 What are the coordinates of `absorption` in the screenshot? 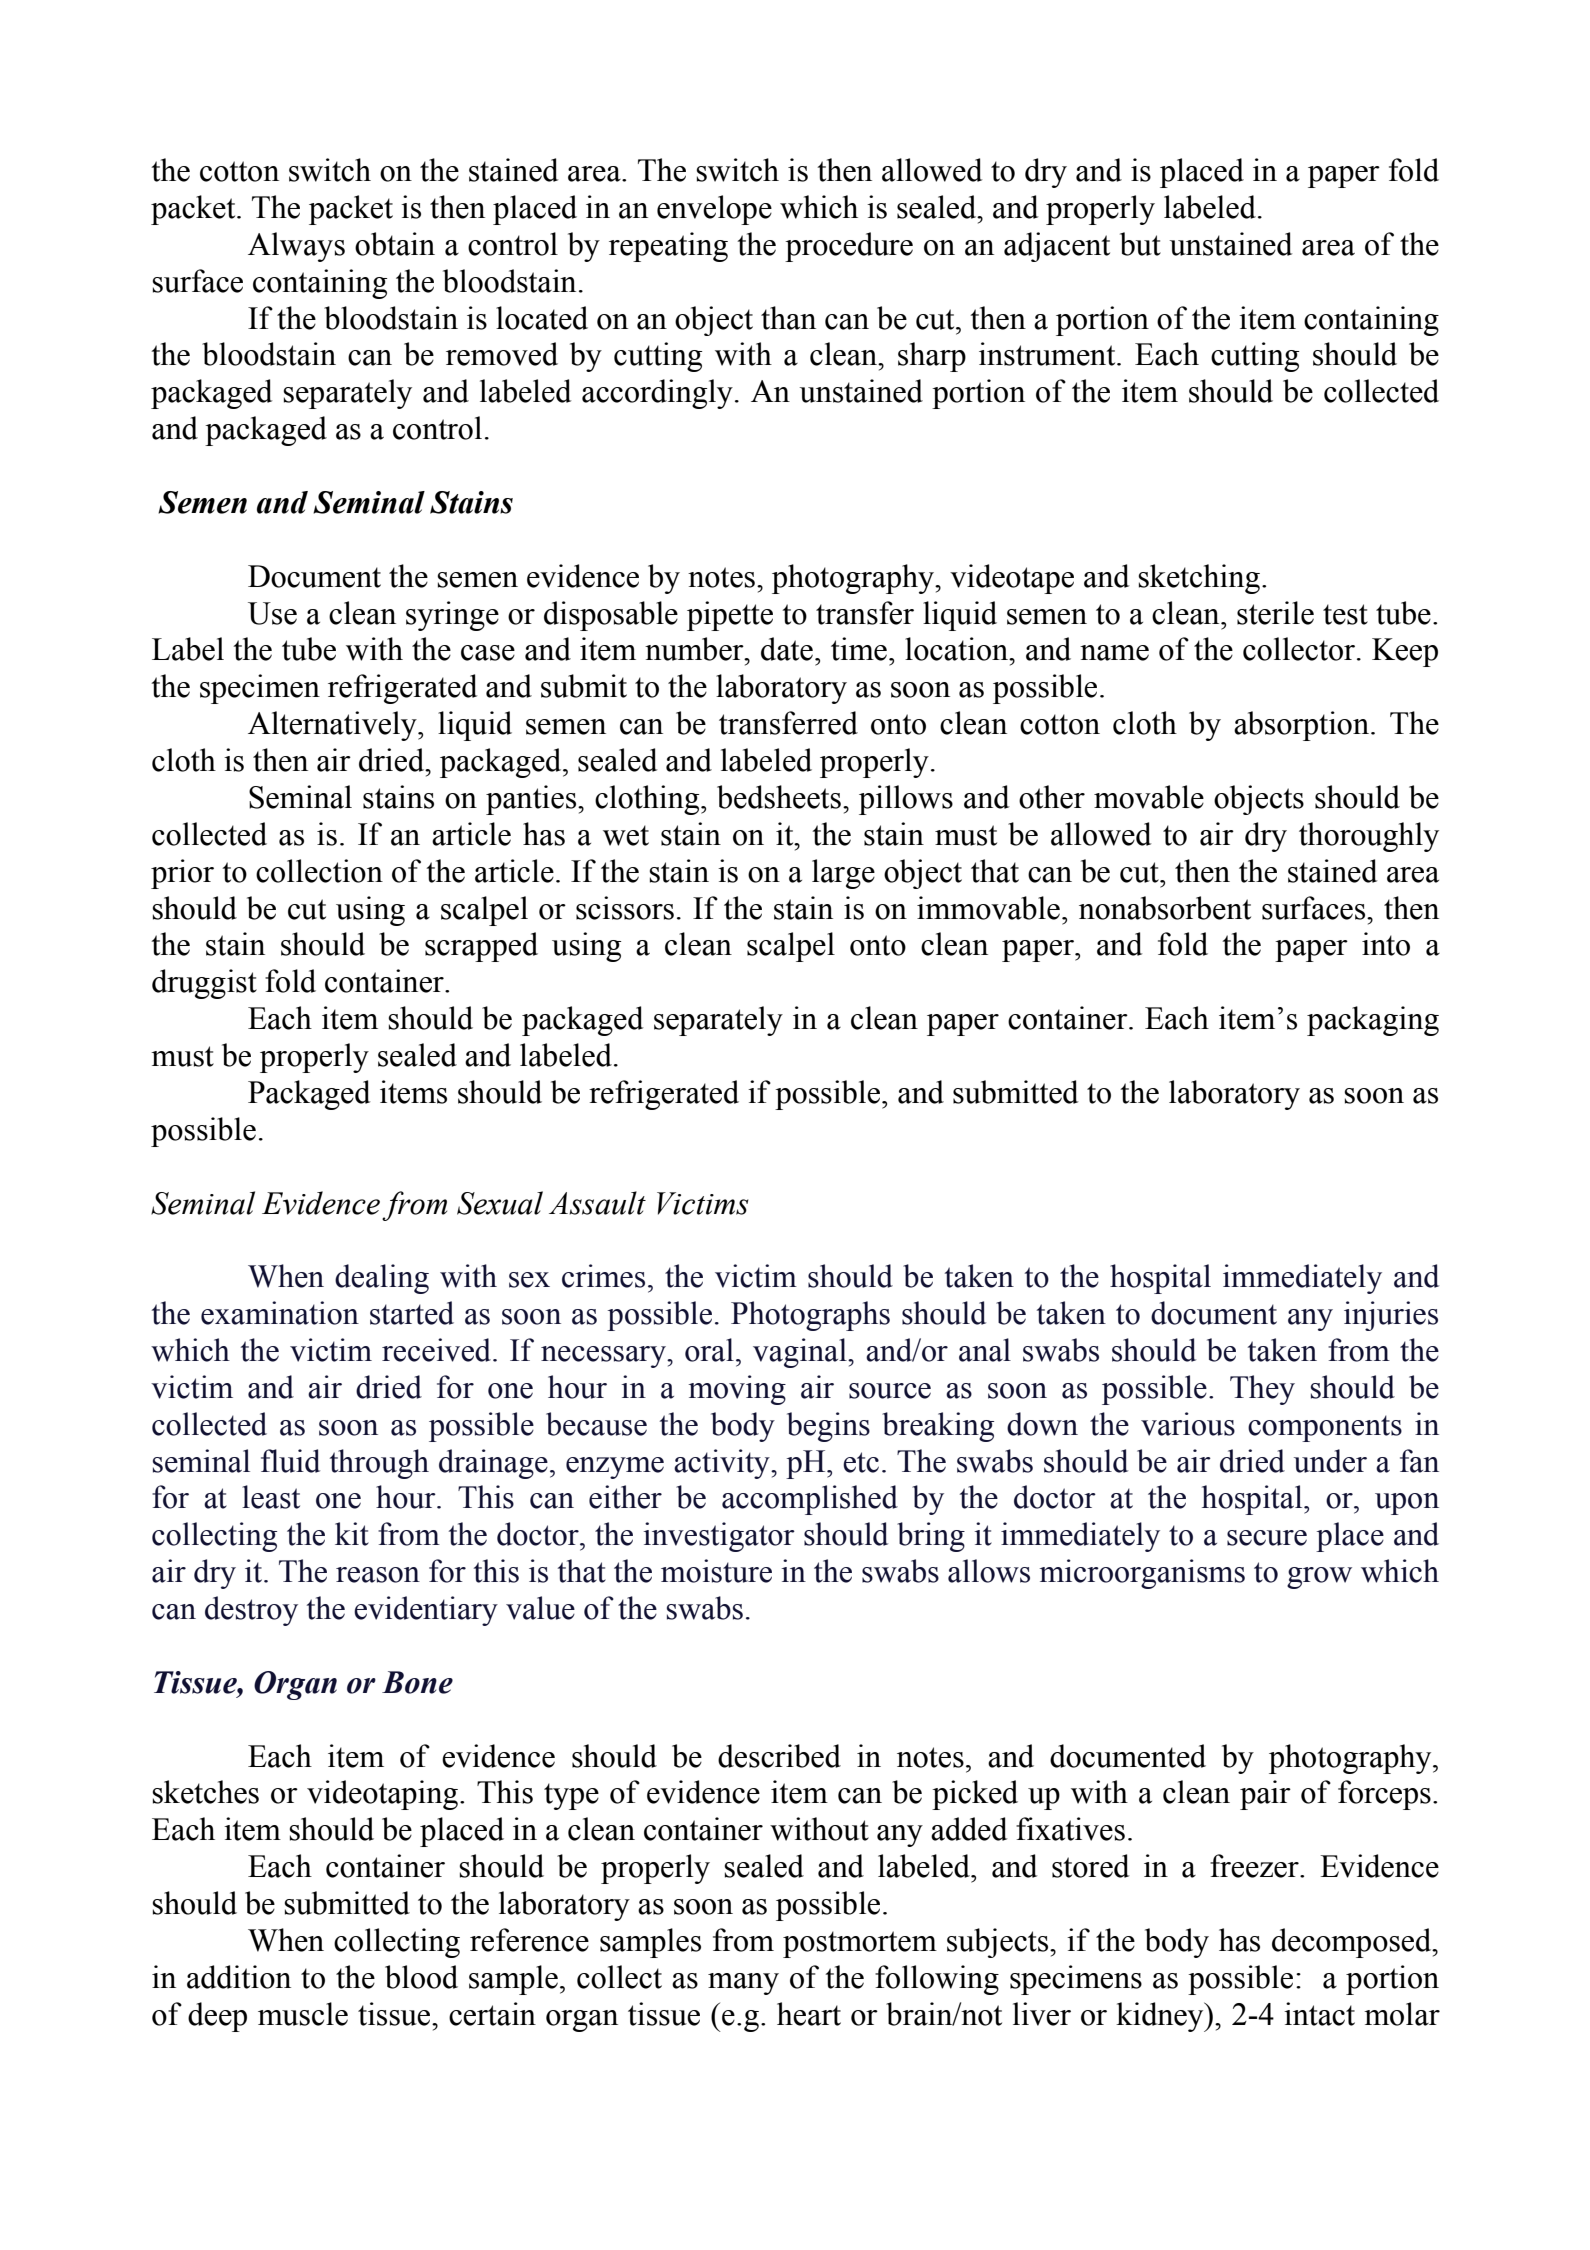 It's located at (1301, 726).
